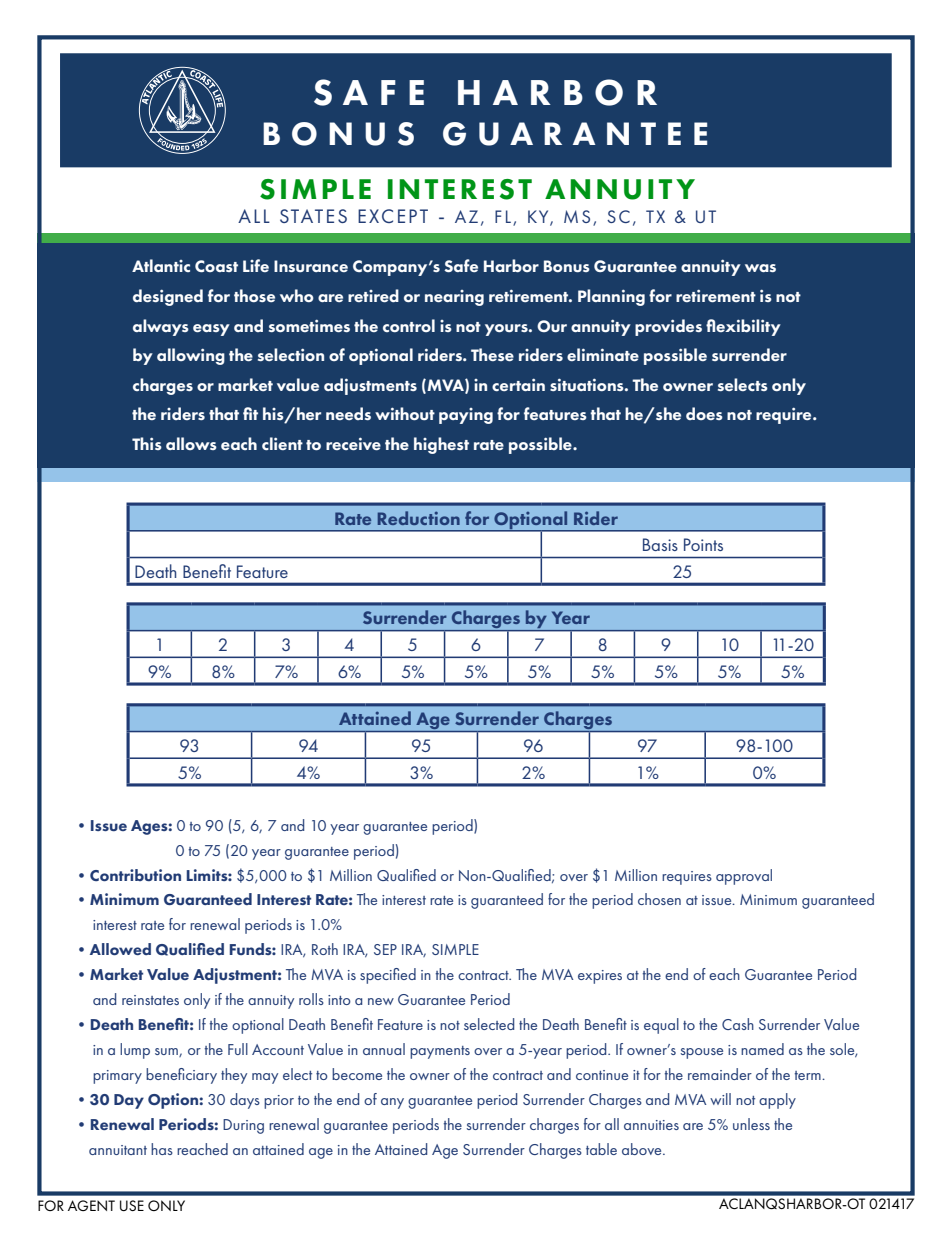 This image has height=1233, width=952. What do you see at coordinates (760, 268) in the image?
I see `was` at bounding box center [760, 268].
